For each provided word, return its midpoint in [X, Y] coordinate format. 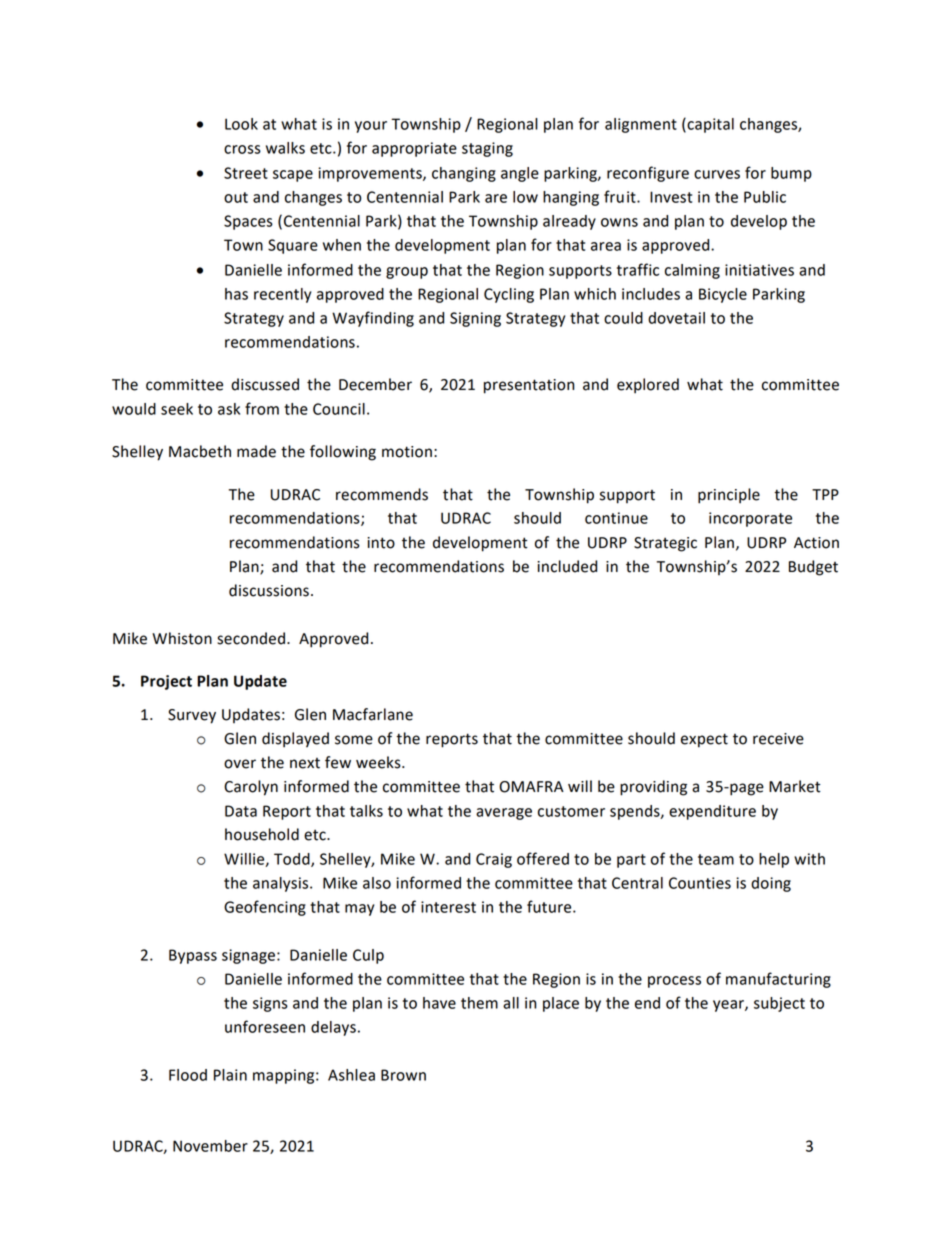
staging [487, 149]
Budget [813, 568]
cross [242, 149]
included [567, 566]
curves [717, 174]
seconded [251, 638]
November [210, 1146]
